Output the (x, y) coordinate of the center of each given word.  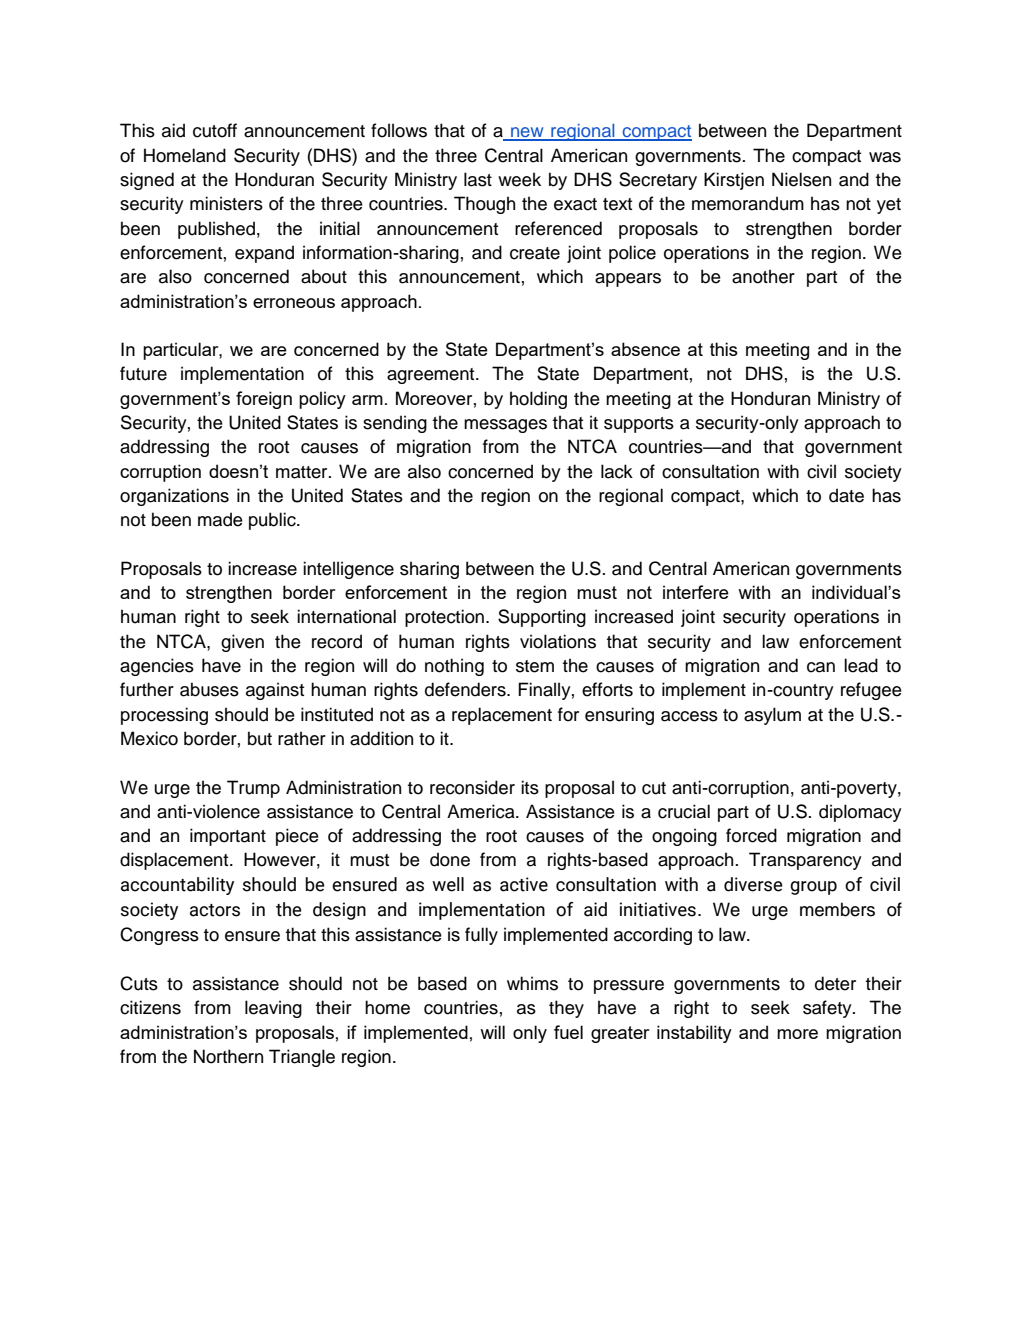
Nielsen (801, 179)
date (846, 495)
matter (303, 472)
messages (505, 426)
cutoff (215, 130)
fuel (568, 1032)
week (519, 179)
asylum (772, 716)
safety (828, 1009)
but (260, 738)
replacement (502, 716)
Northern (228, 1056)
